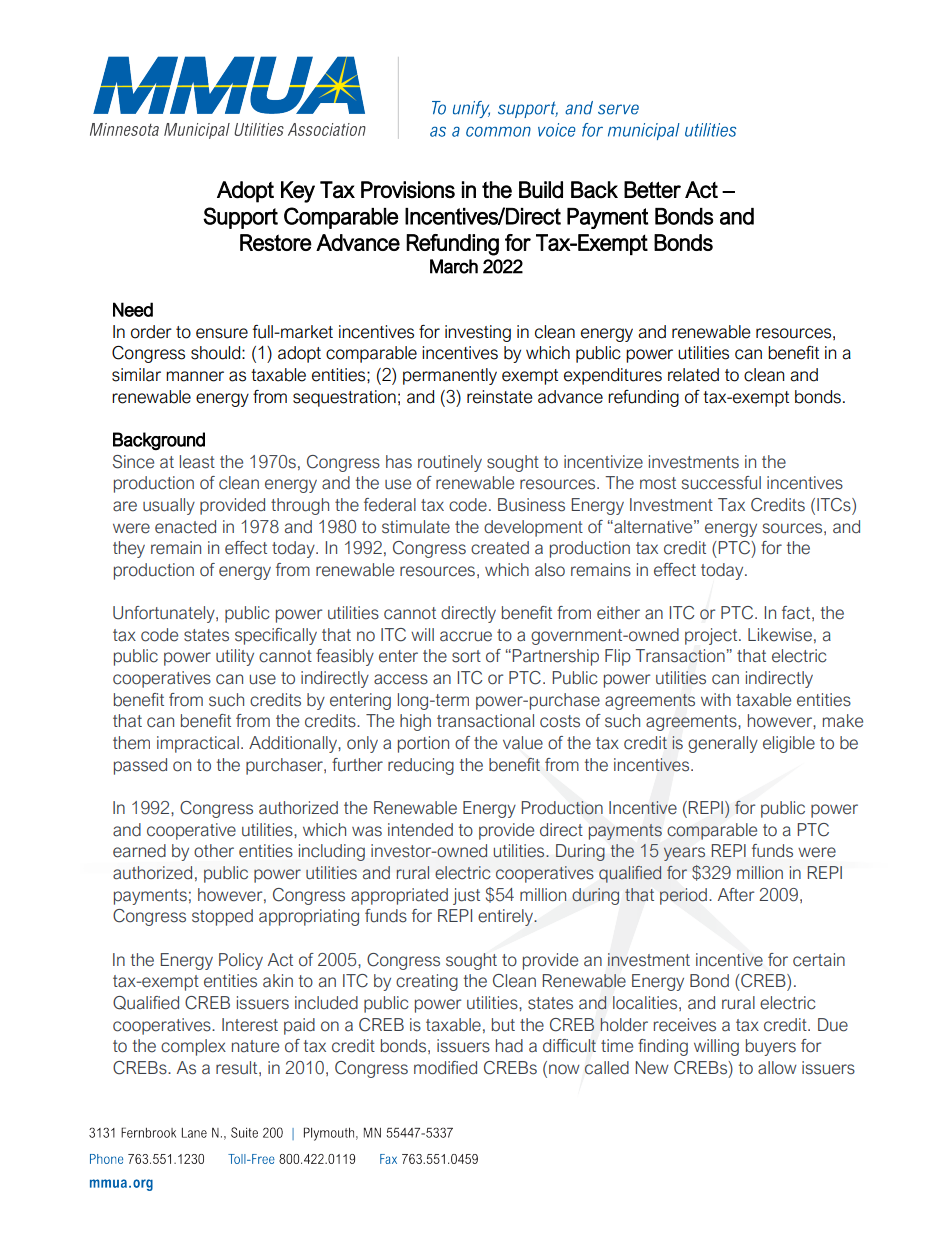  Describe the element at coordinates (240, 218) in the image. I see `Support` at that location.
